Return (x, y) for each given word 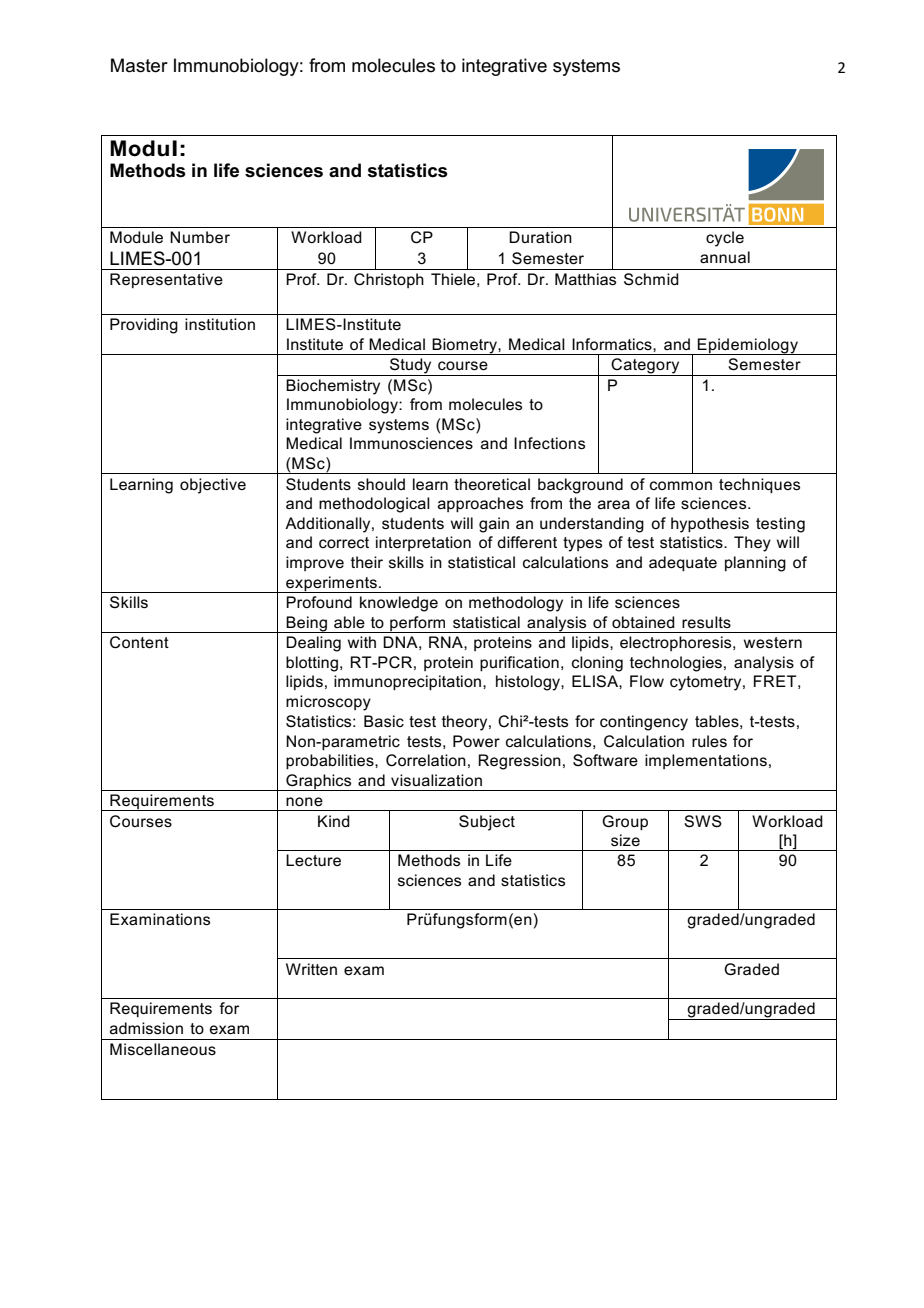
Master (139, 65)
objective (213, 486)
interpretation (423, 543)
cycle (725, 239)
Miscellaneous (163, 1049)
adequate (683, 564)
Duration (540, 237)
